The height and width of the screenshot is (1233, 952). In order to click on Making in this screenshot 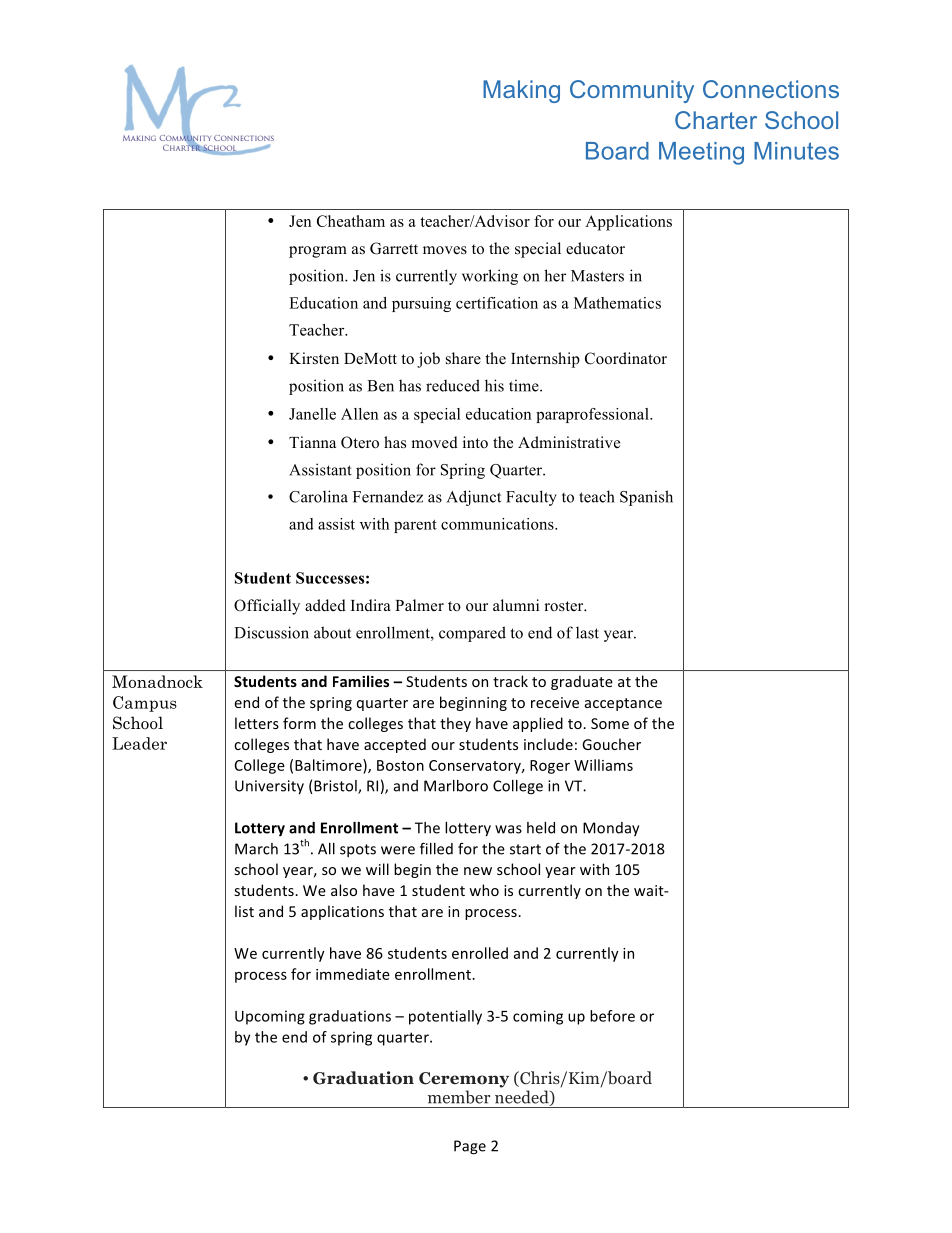, I will do `click(521, 91)`.
